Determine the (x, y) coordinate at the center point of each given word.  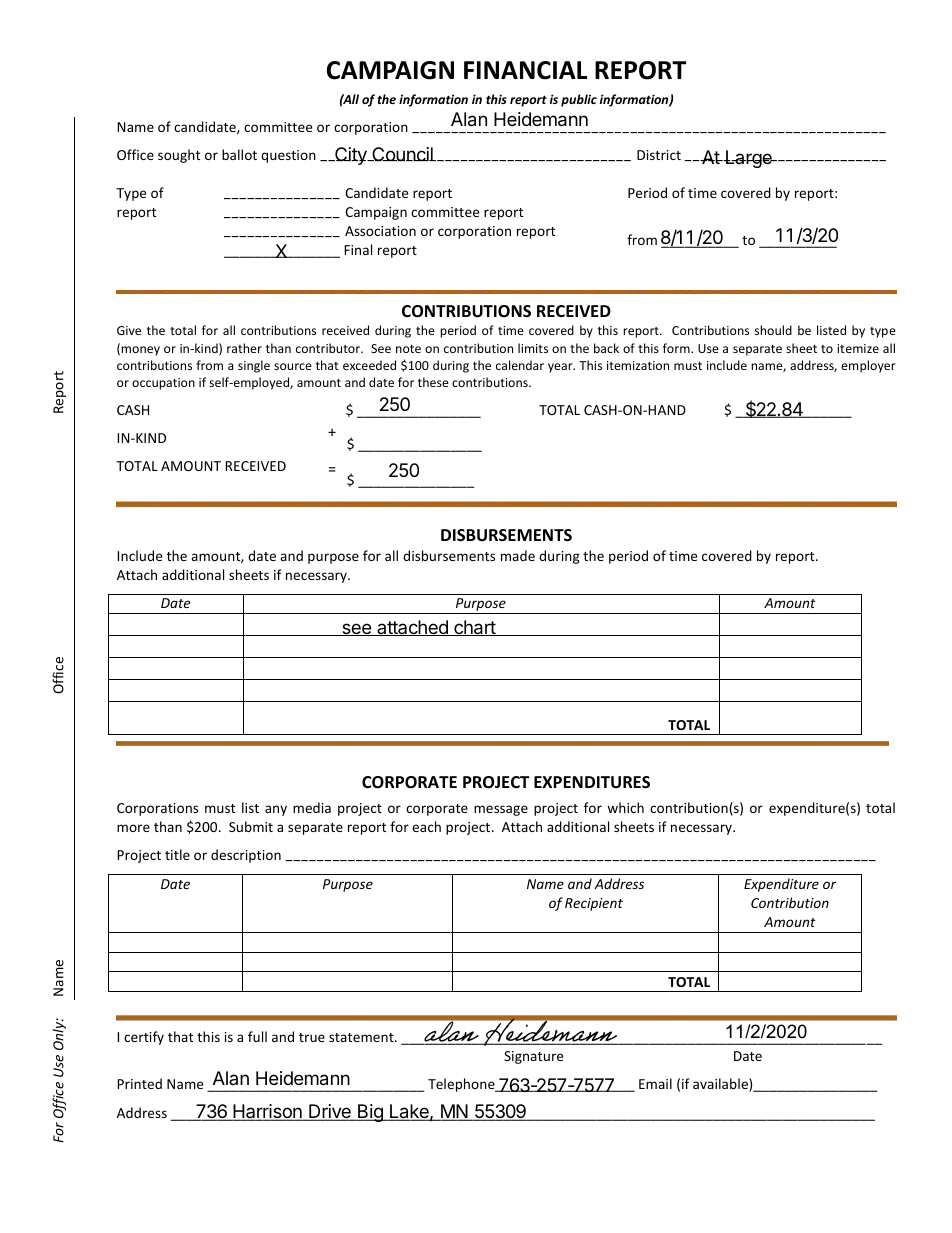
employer (868, 366)
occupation (163, 384)
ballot (239, 154)
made (518, 555)
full (257, 1036)
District (659, 155)
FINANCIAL (525, 70)
